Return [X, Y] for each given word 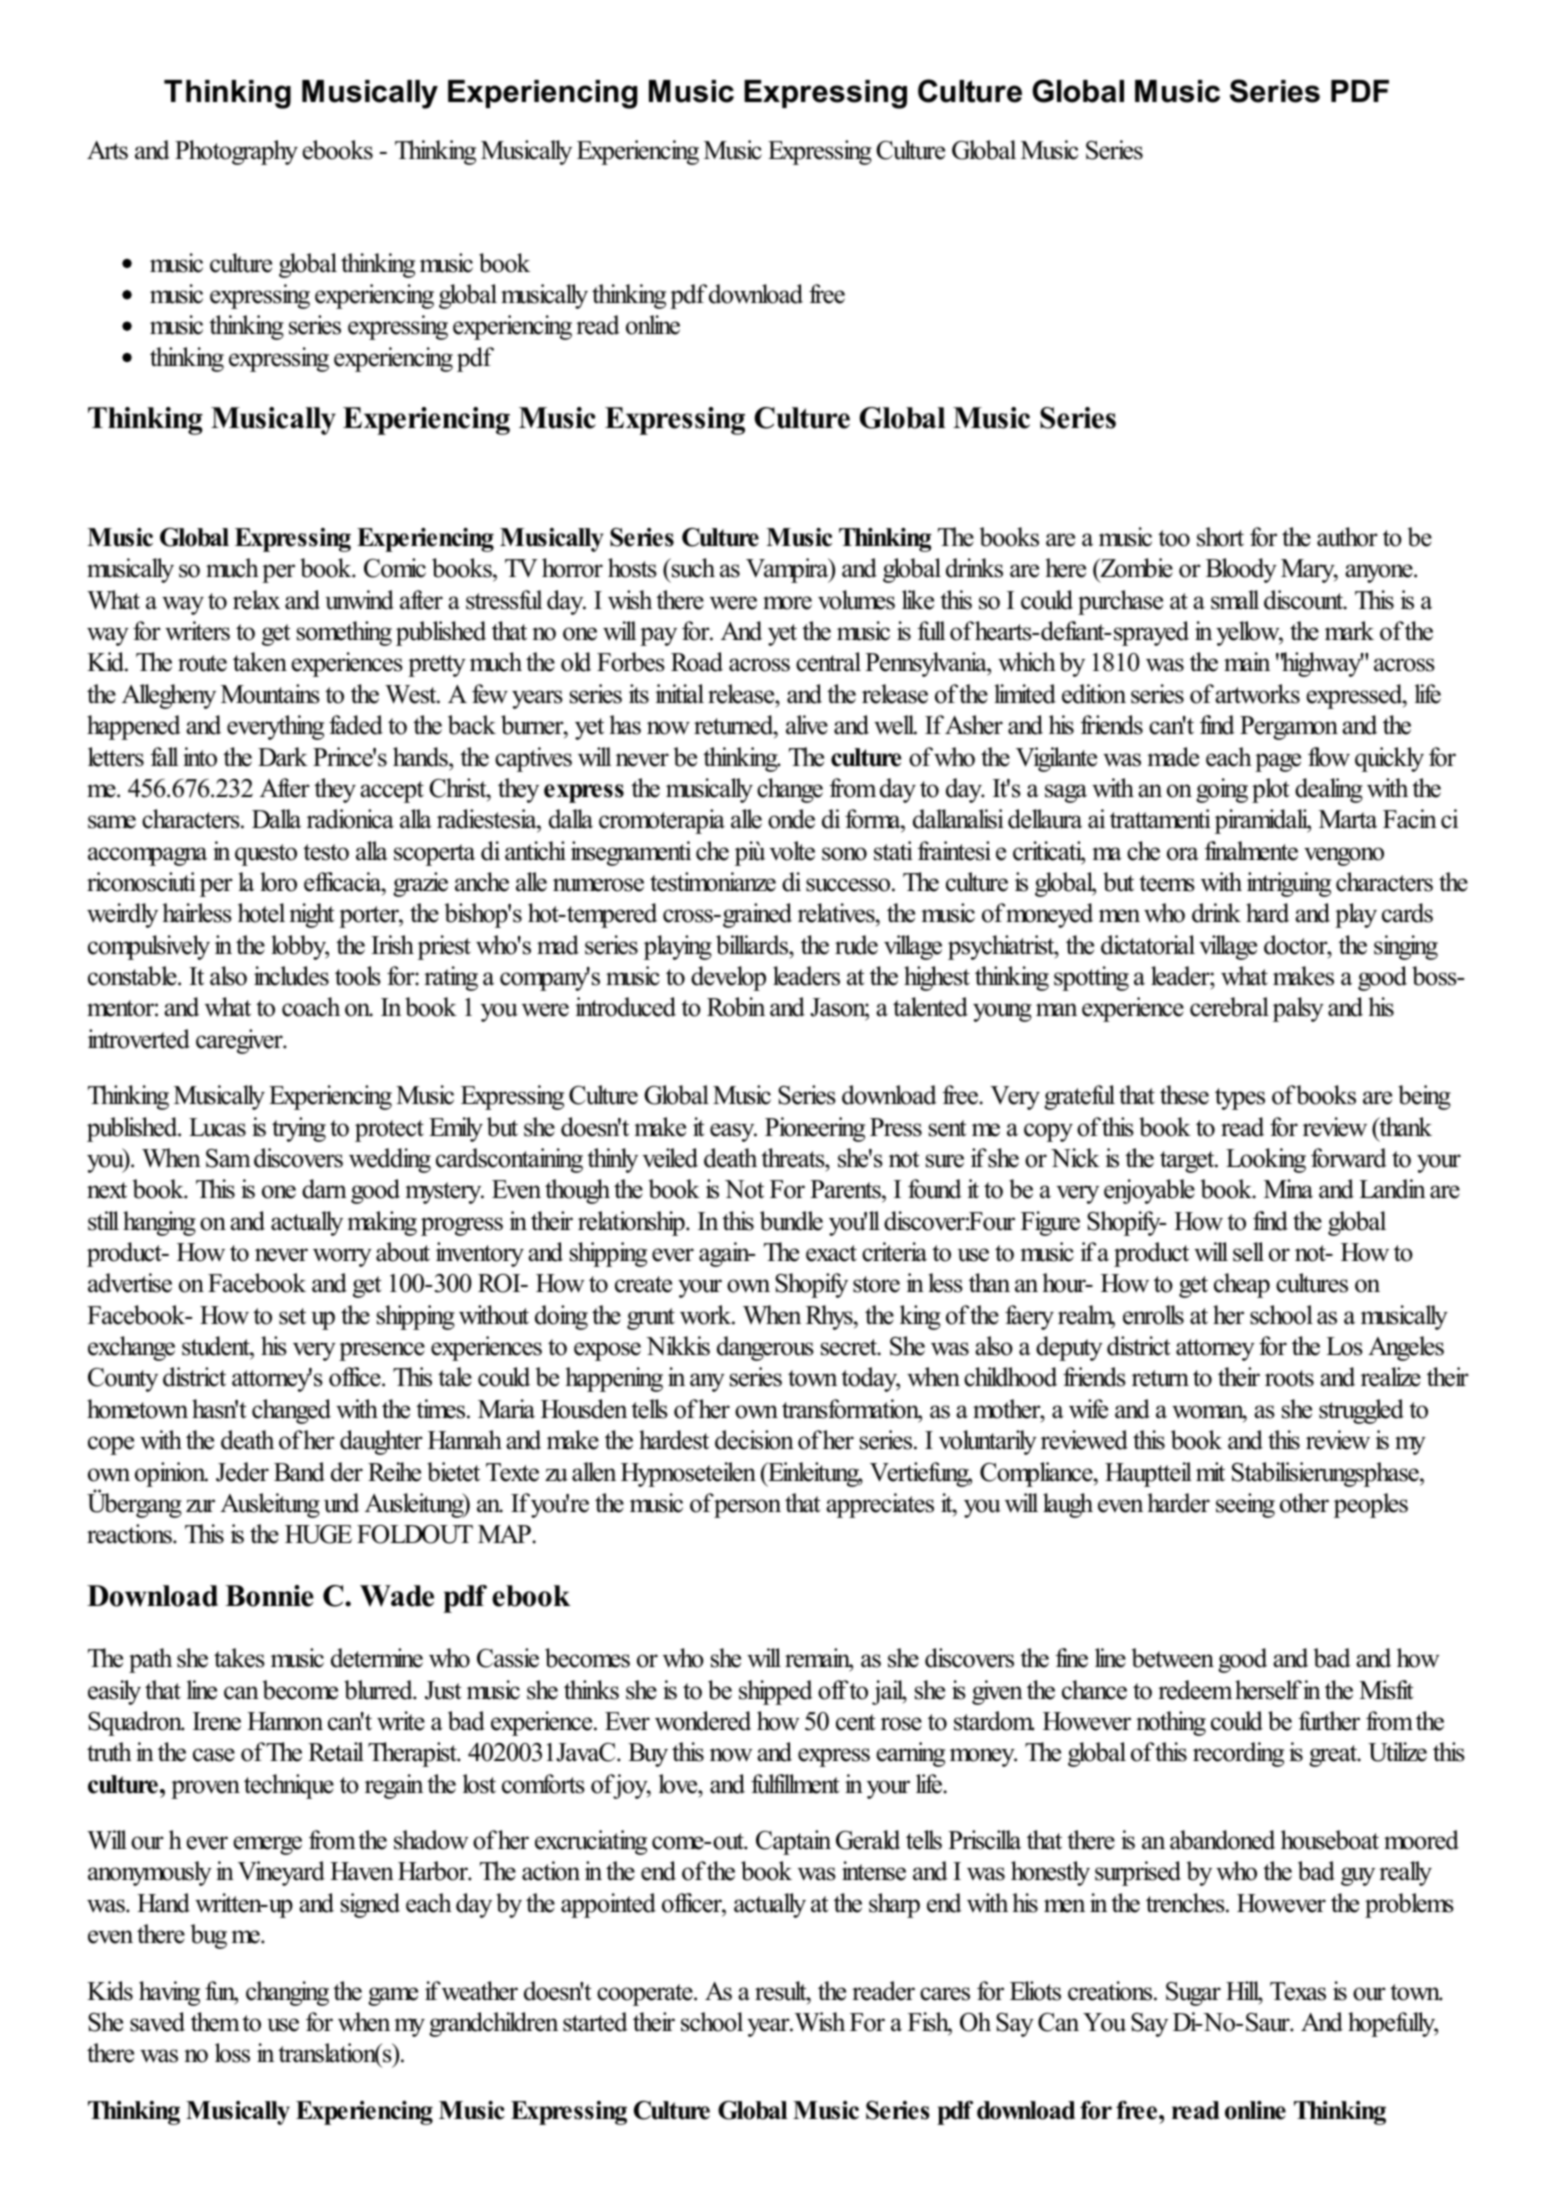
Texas [1298, 1991]
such [692, 568]
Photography [236, 152]
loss [232, 2053]
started [595, 2022]
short [1220, 537]
